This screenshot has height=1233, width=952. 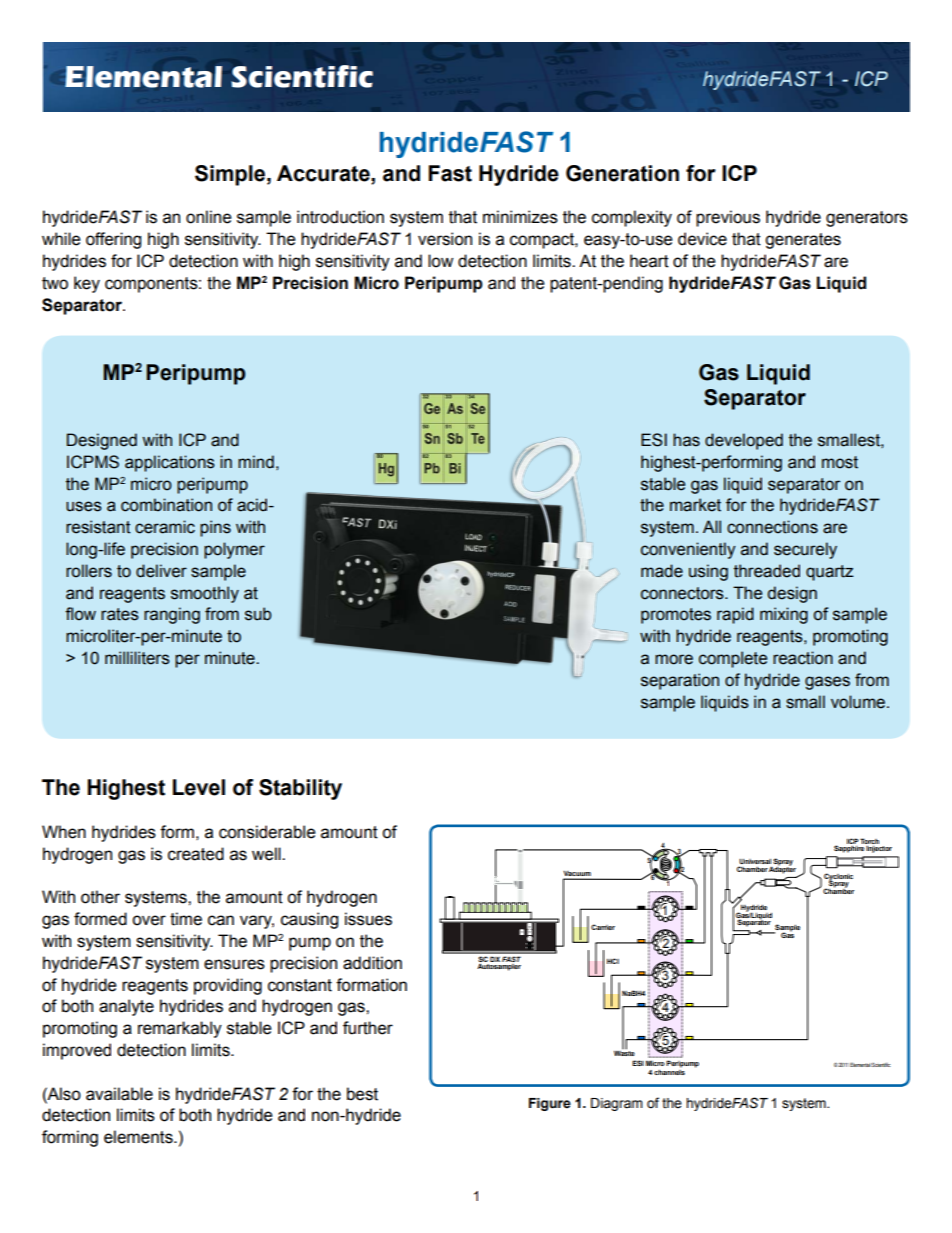 What do you see at coordinates (728, 218) in the screenshot?
I see `previous` at bounding box center [728, 218].
